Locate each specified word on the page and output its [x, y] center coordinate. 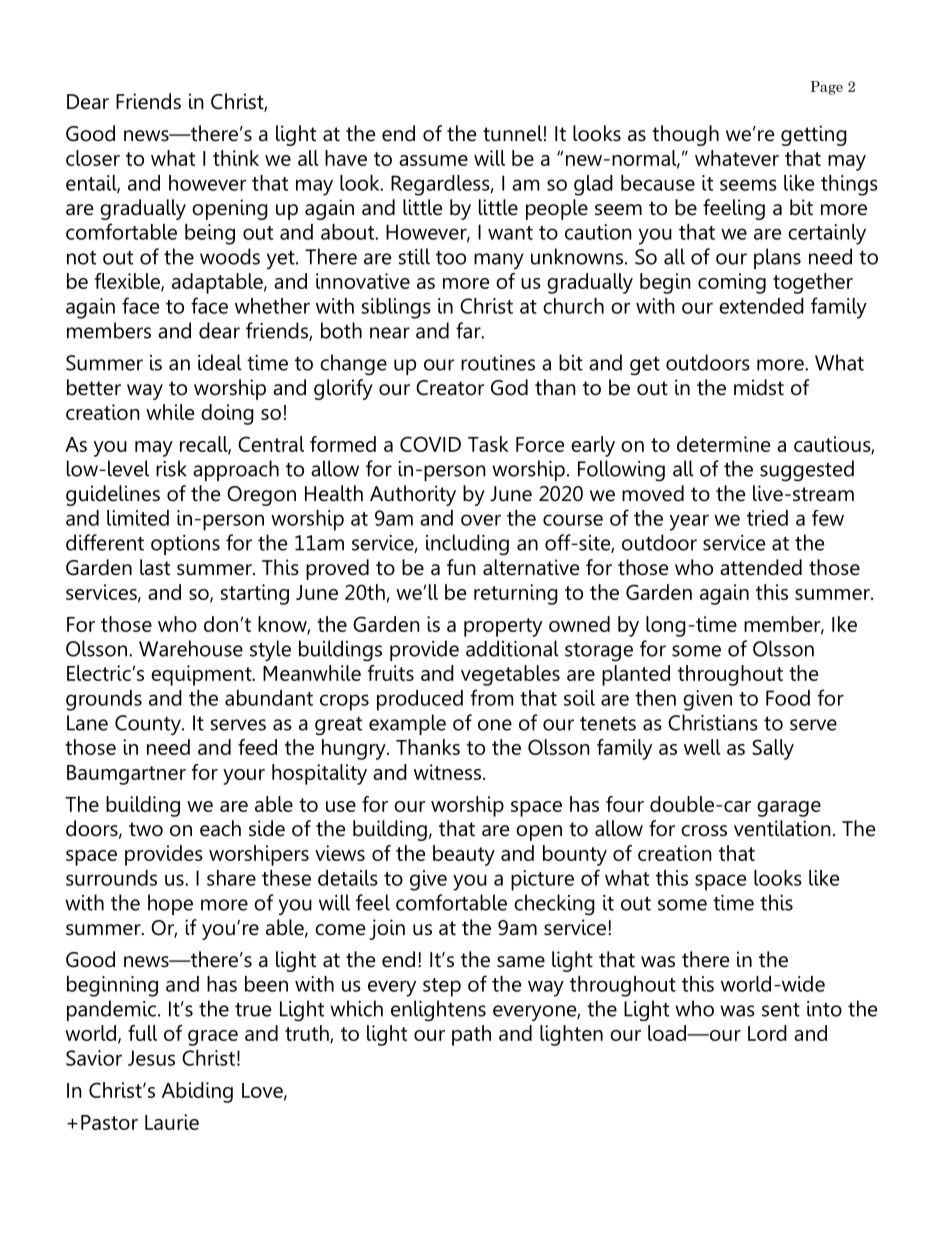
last [155, 567]
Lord [767, 1033]
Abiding [197, 1092]
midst [759, 387]
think [236, 158]
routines [498, 363]
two [146, 829]
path [471, 1035]
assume [433, 160]
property [503, 627]
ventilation [782, 828]
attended [761, 567]
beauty [464, 855]
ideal [220, 362]
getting [814, 135]
